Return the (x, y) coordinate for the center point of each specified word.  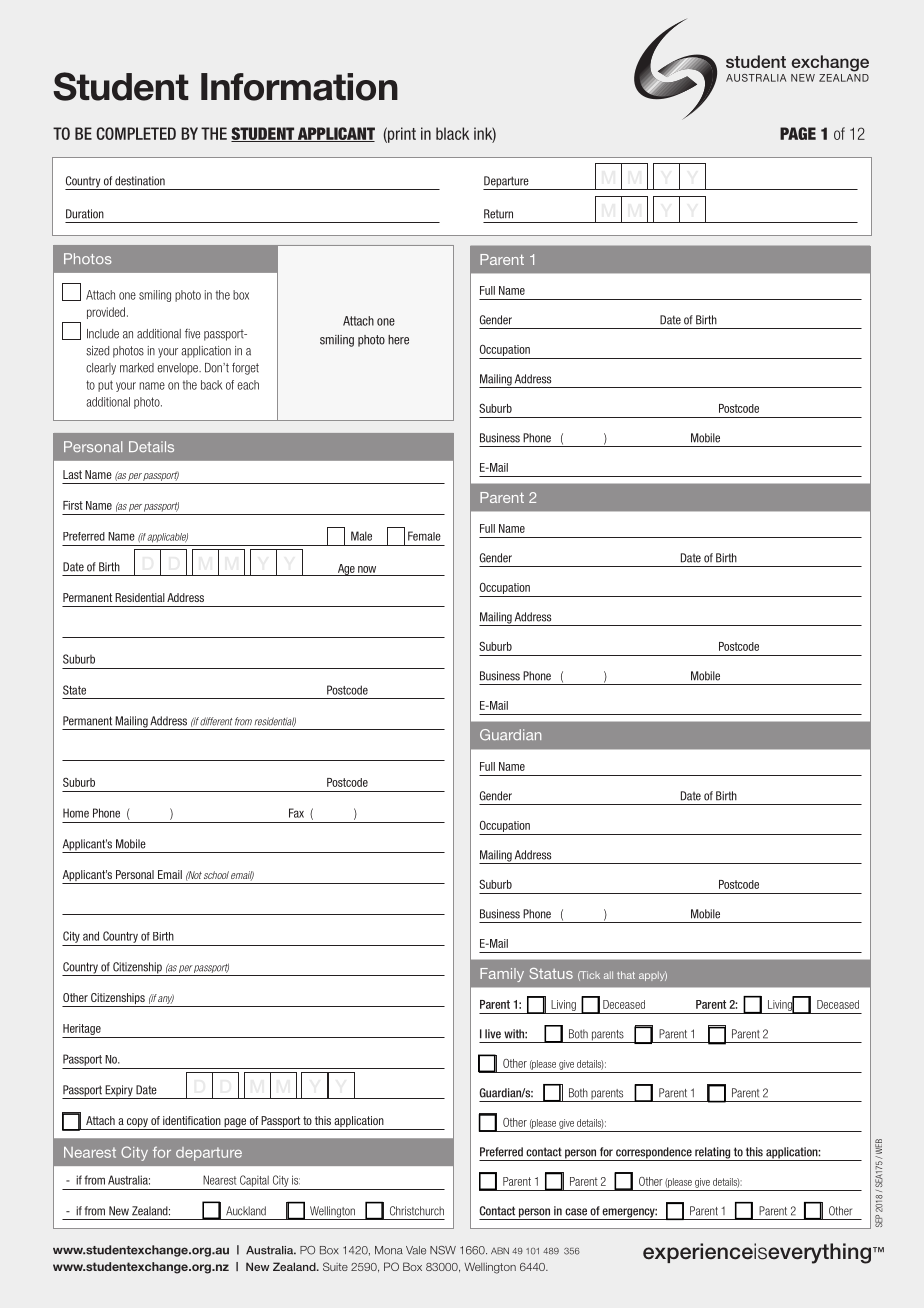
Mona (389, 1250)
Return (498, 214)
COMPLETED (136, 133)
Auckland (246, 1211)
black (452, 133)
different (216, 721)
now (367, 571)
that (626, 975)
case (576, 1212)
